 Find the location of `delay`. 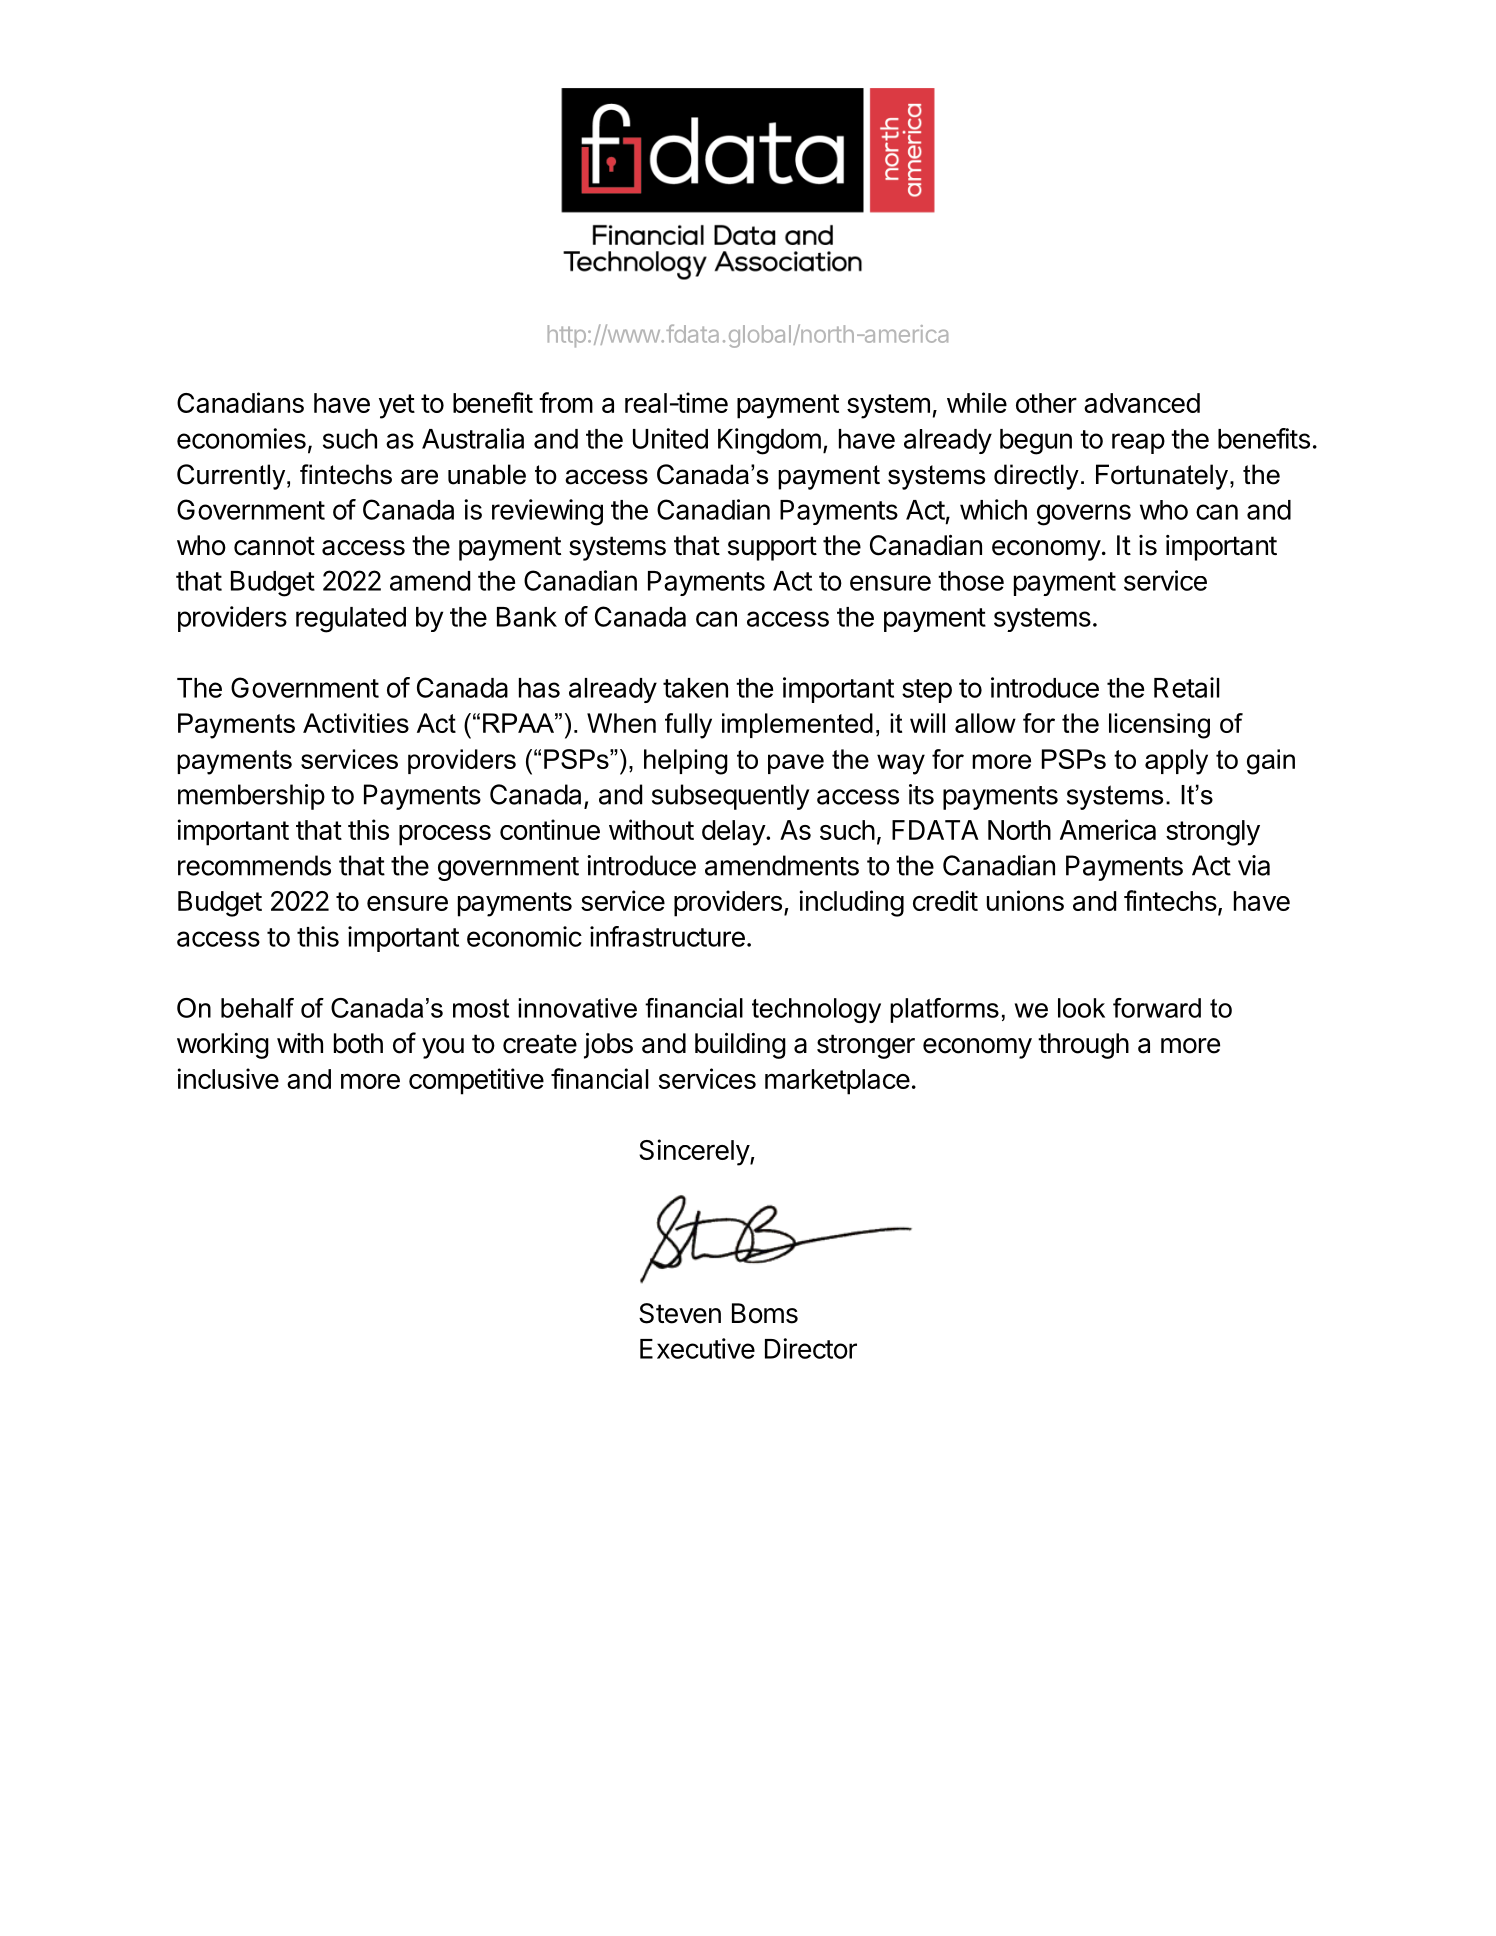

delay is located at coordinates (734, 833).
